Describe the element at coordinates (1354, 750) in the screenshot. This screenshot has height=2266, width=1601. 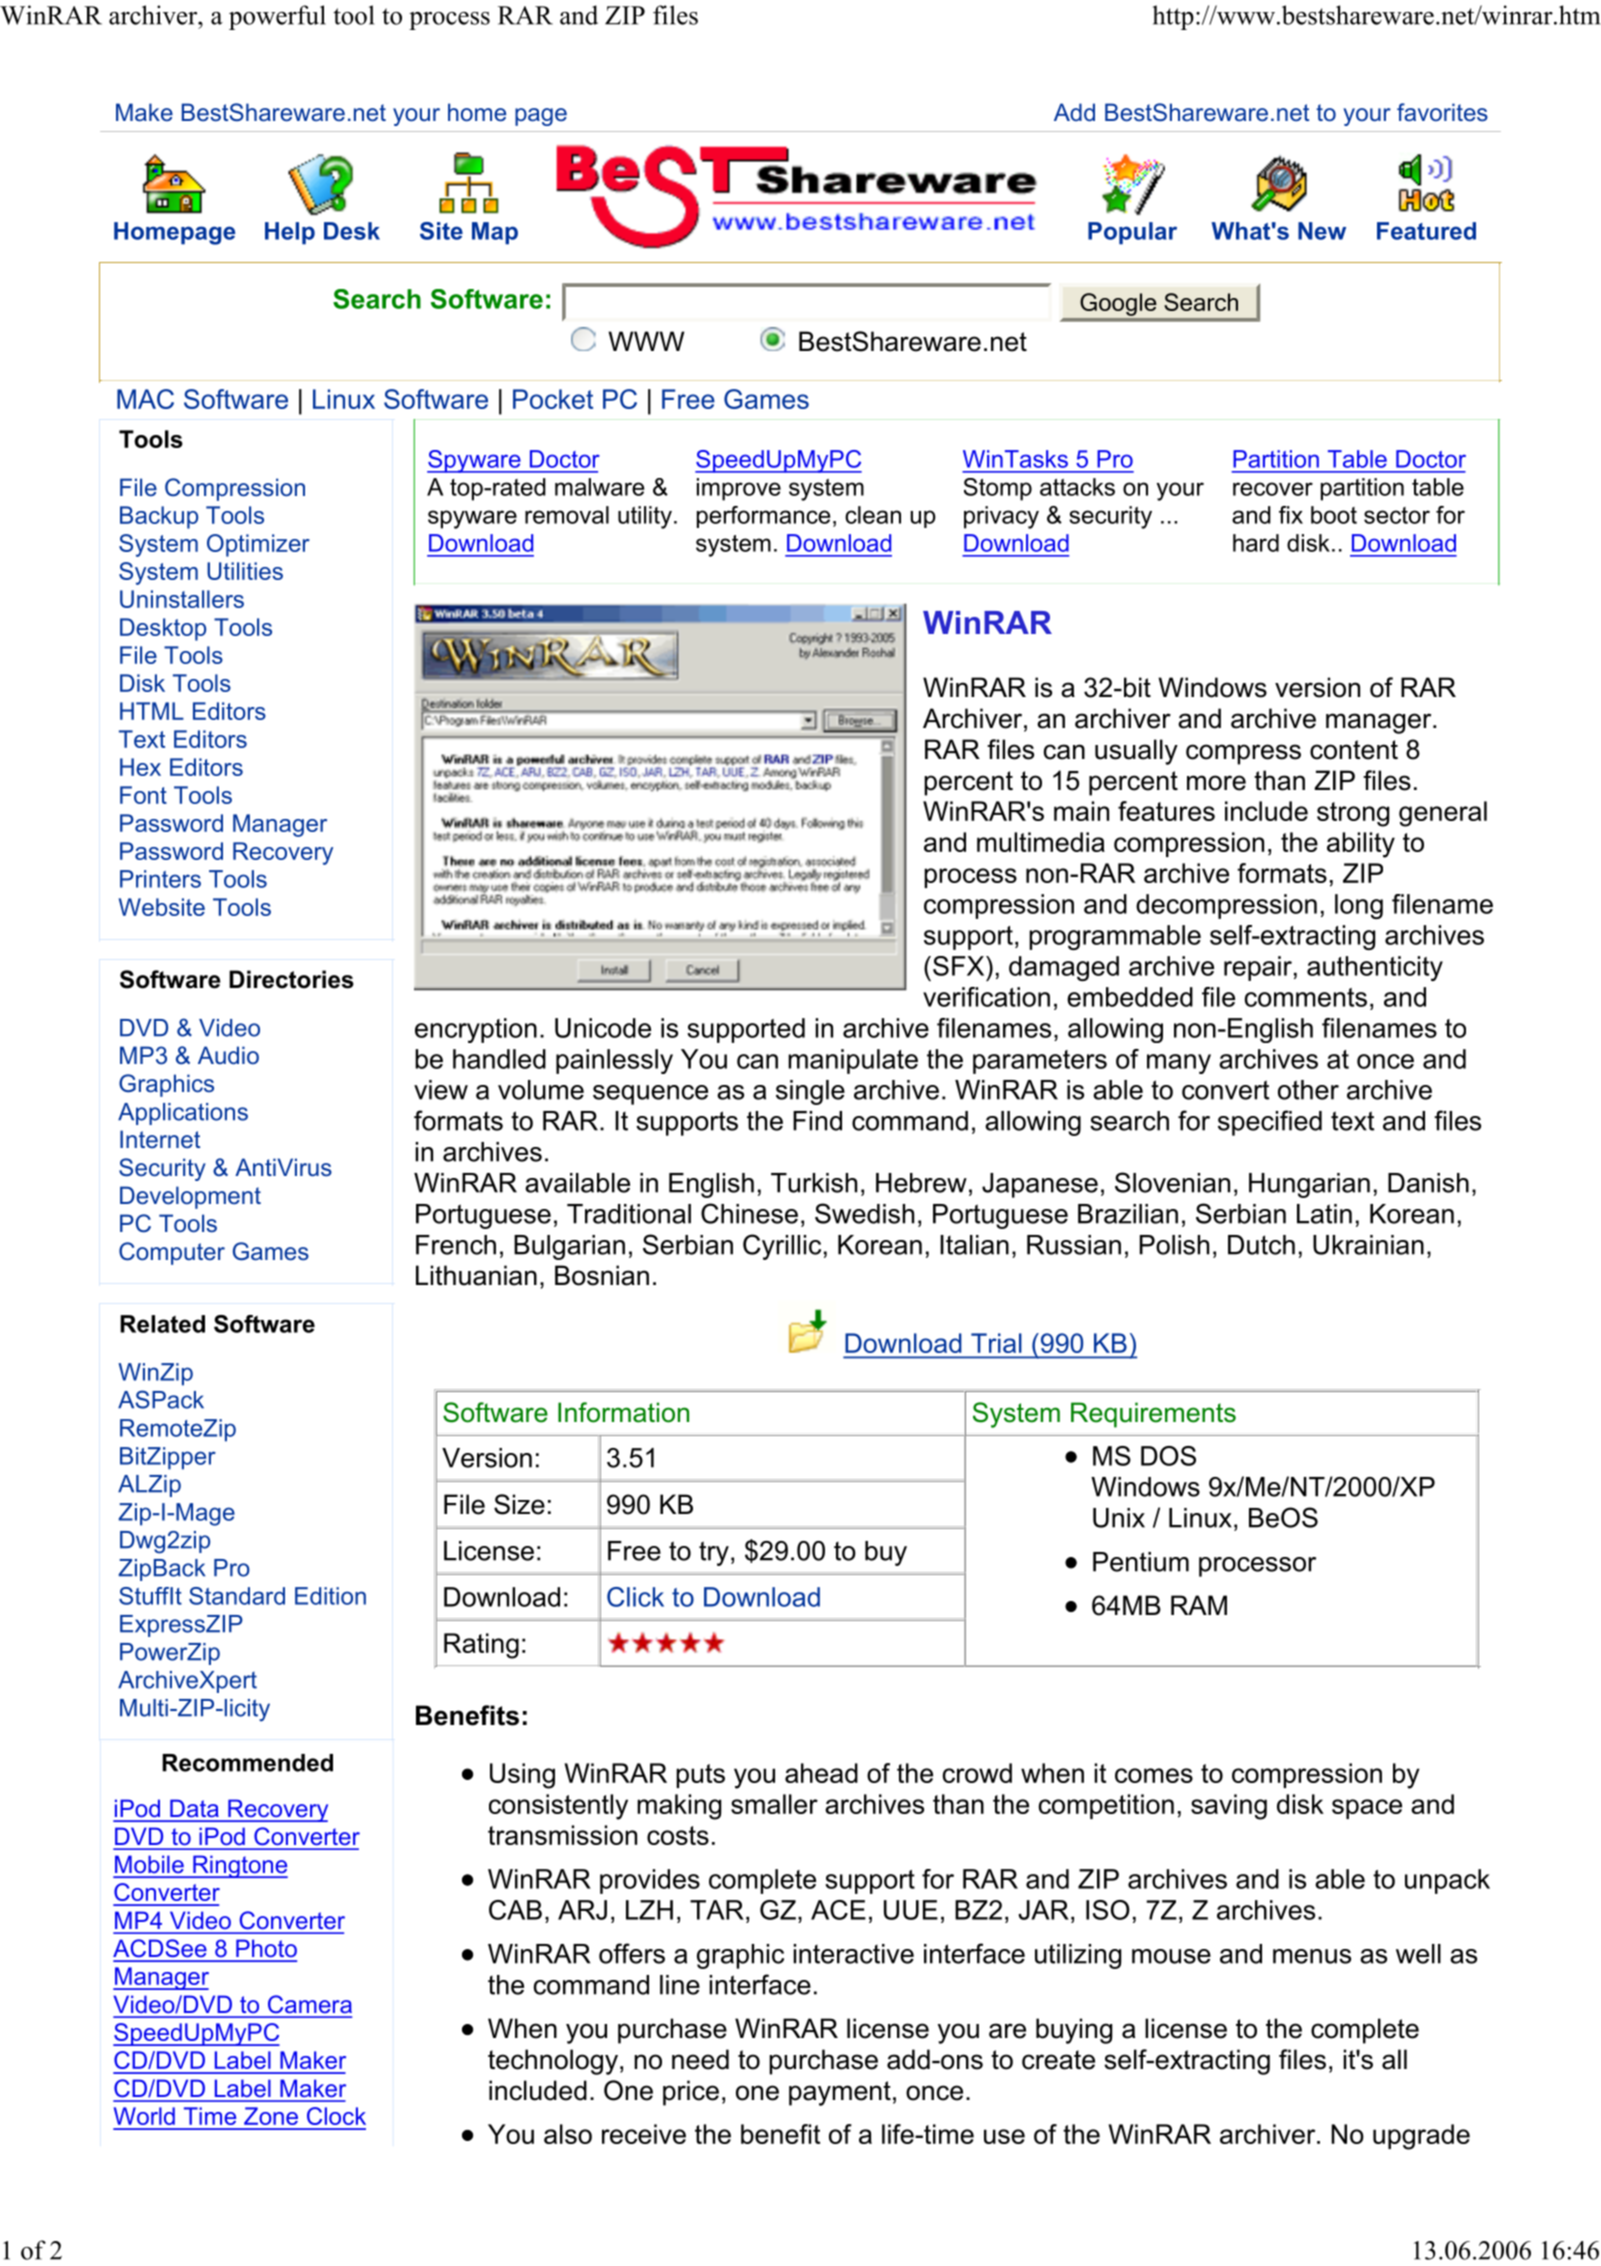
I see `content` at that location.
